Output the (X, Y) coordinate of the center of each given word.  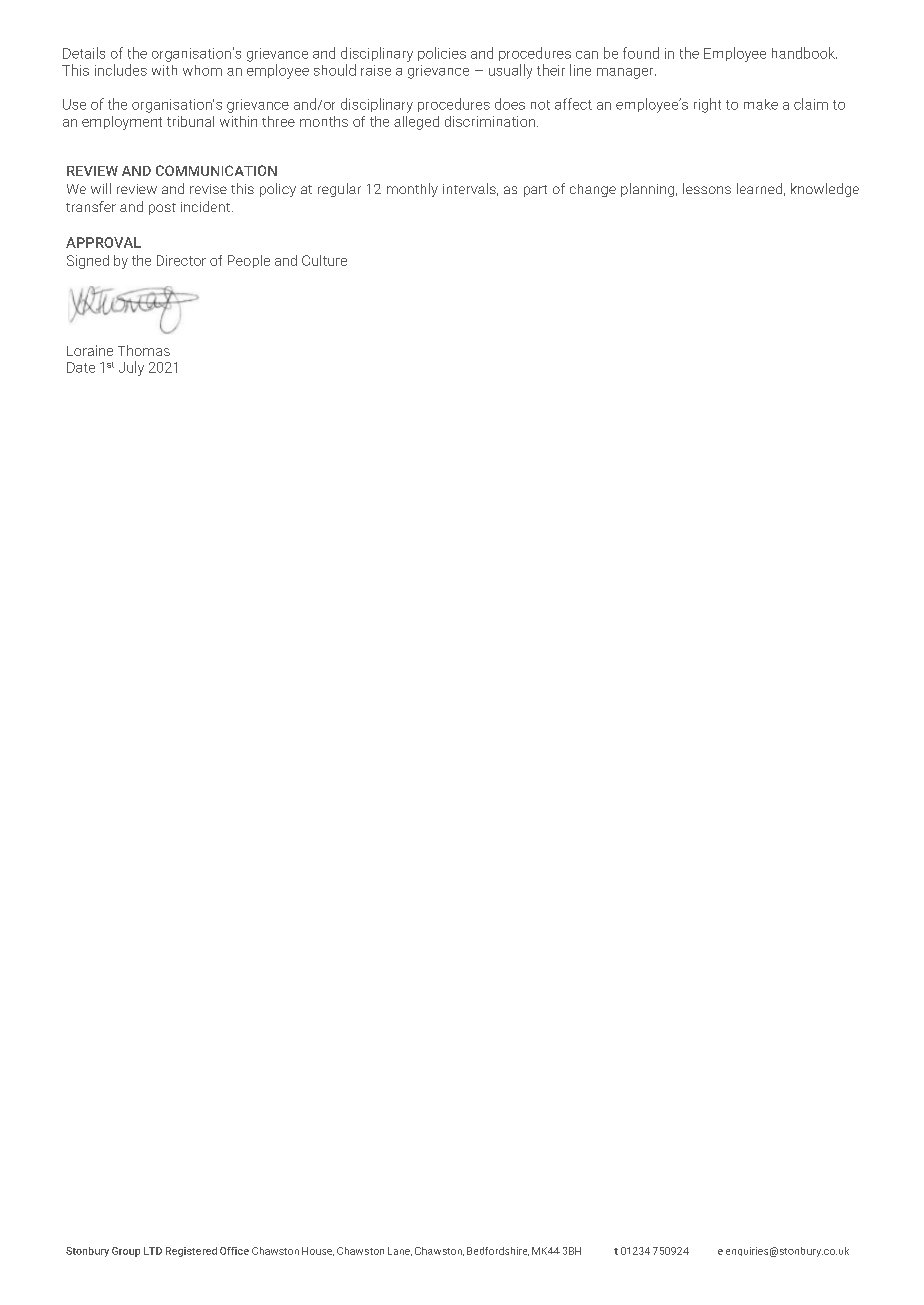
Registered (191, 1252)
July (131, 368)
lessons (707, 188)
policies (442, 54)
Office (234, 1251)
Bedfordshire (498, 1251)
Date (81, 367)
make (761, 104)
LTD (153, 1251)
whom (202, 70)
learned (759, 188)
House (318, 1251)
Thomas (144, 350)
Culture (324, 260)
